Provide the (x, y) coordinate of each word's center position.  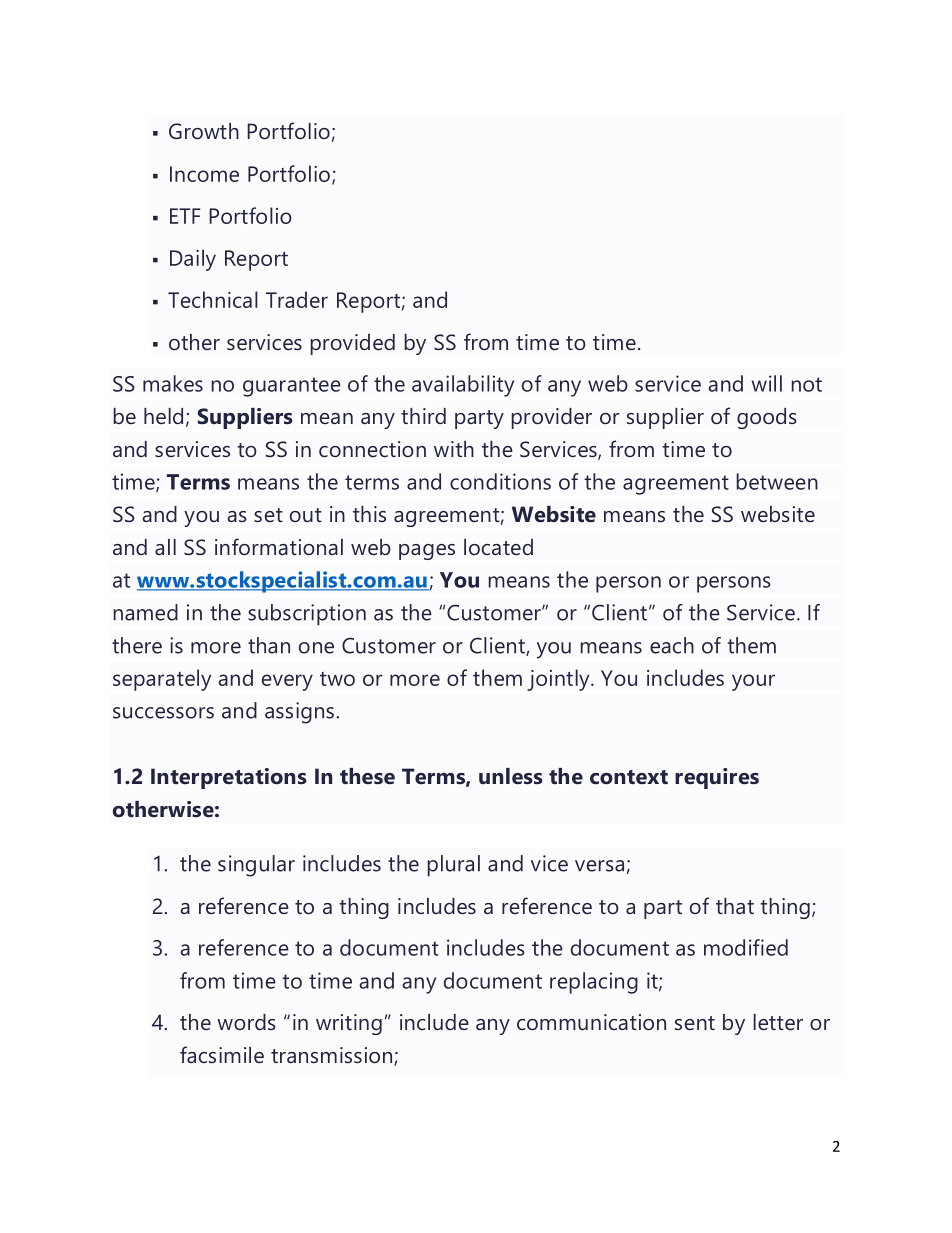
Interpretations (229, 778)
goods (767, 418)
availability (463, 386)
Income (204, 174)
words (246, 1022)
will (767, 383)
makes (173, 383)
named (145, 612)
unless (511, 776)
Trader (297, 299)
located (498, 547)
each (672, 645)
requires (717, 778)
